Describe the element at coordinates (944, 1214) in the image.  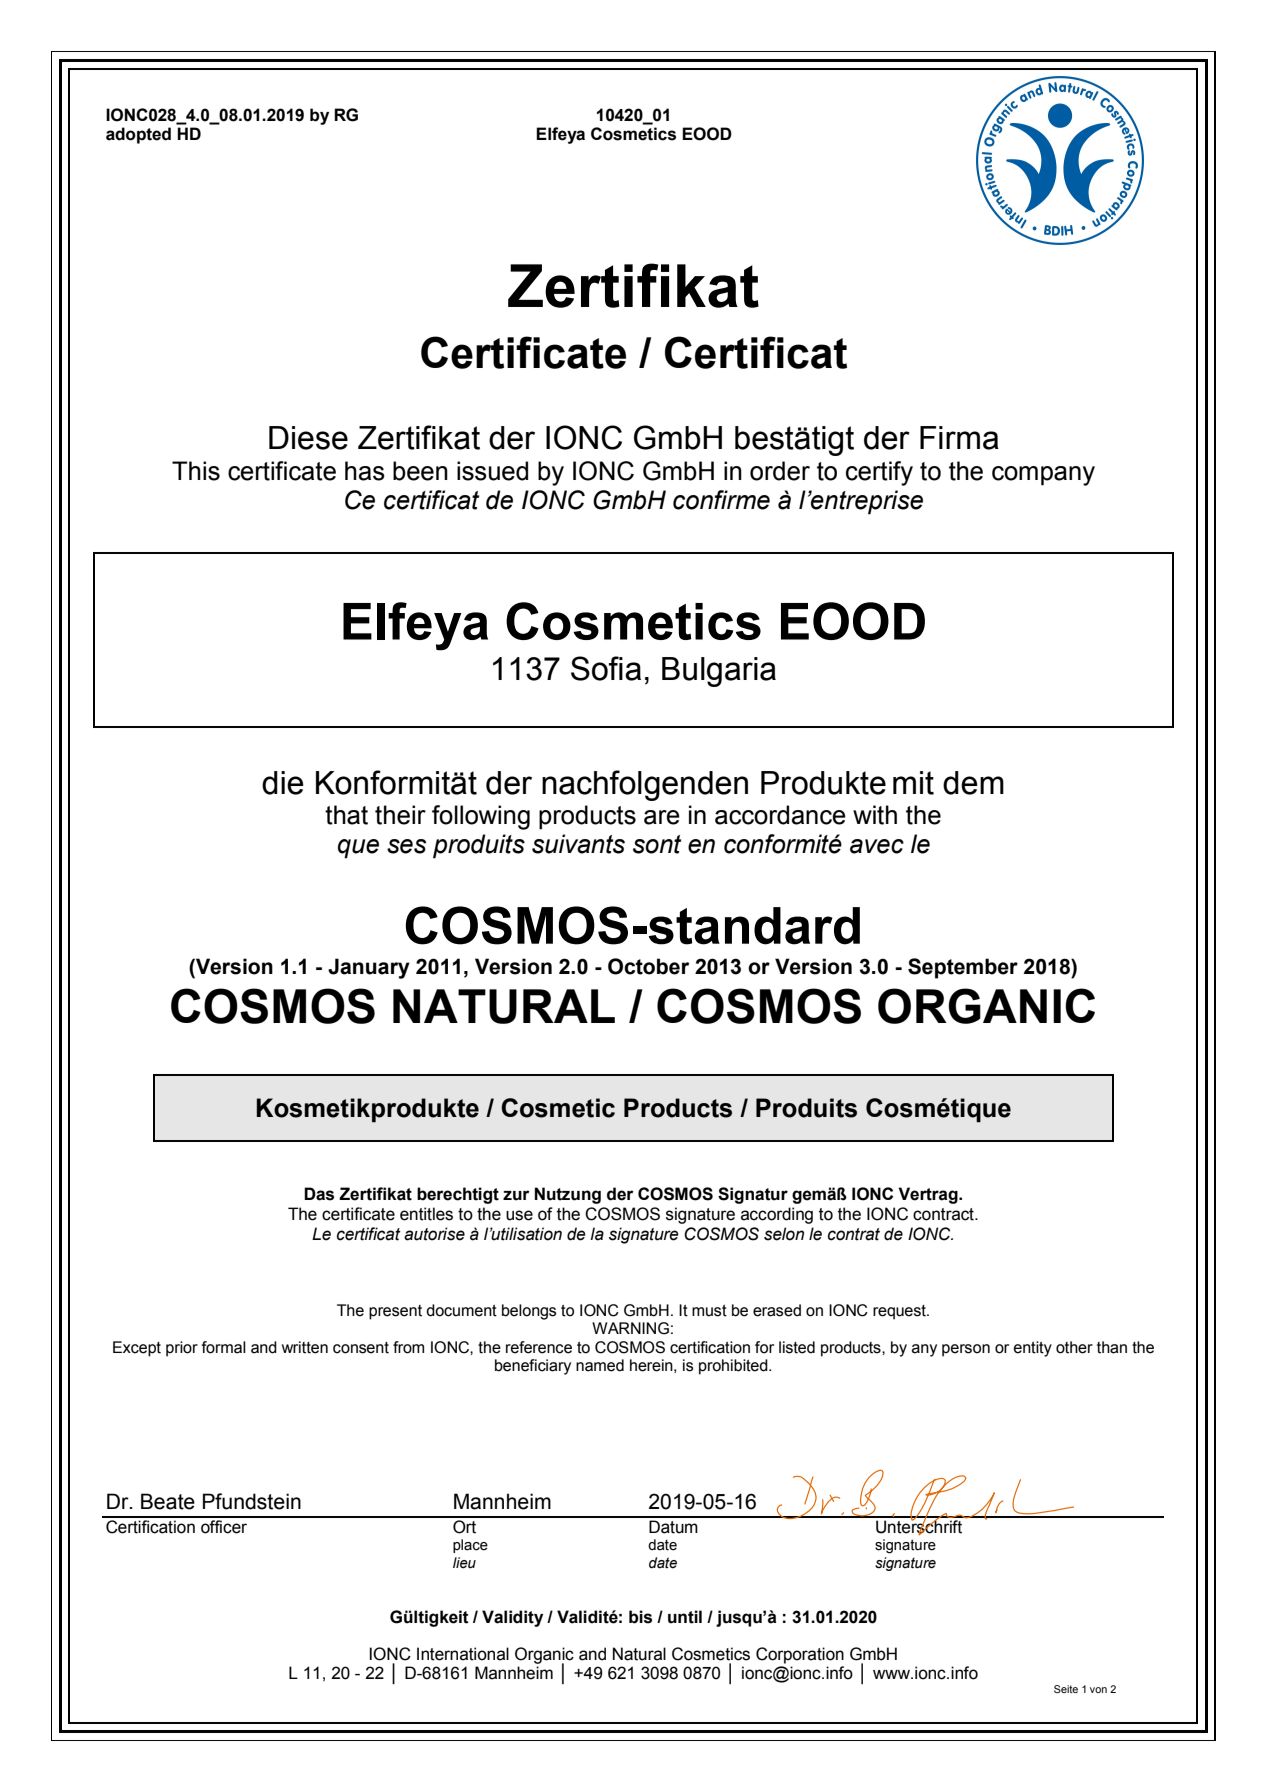
I see `contract` at that location.
